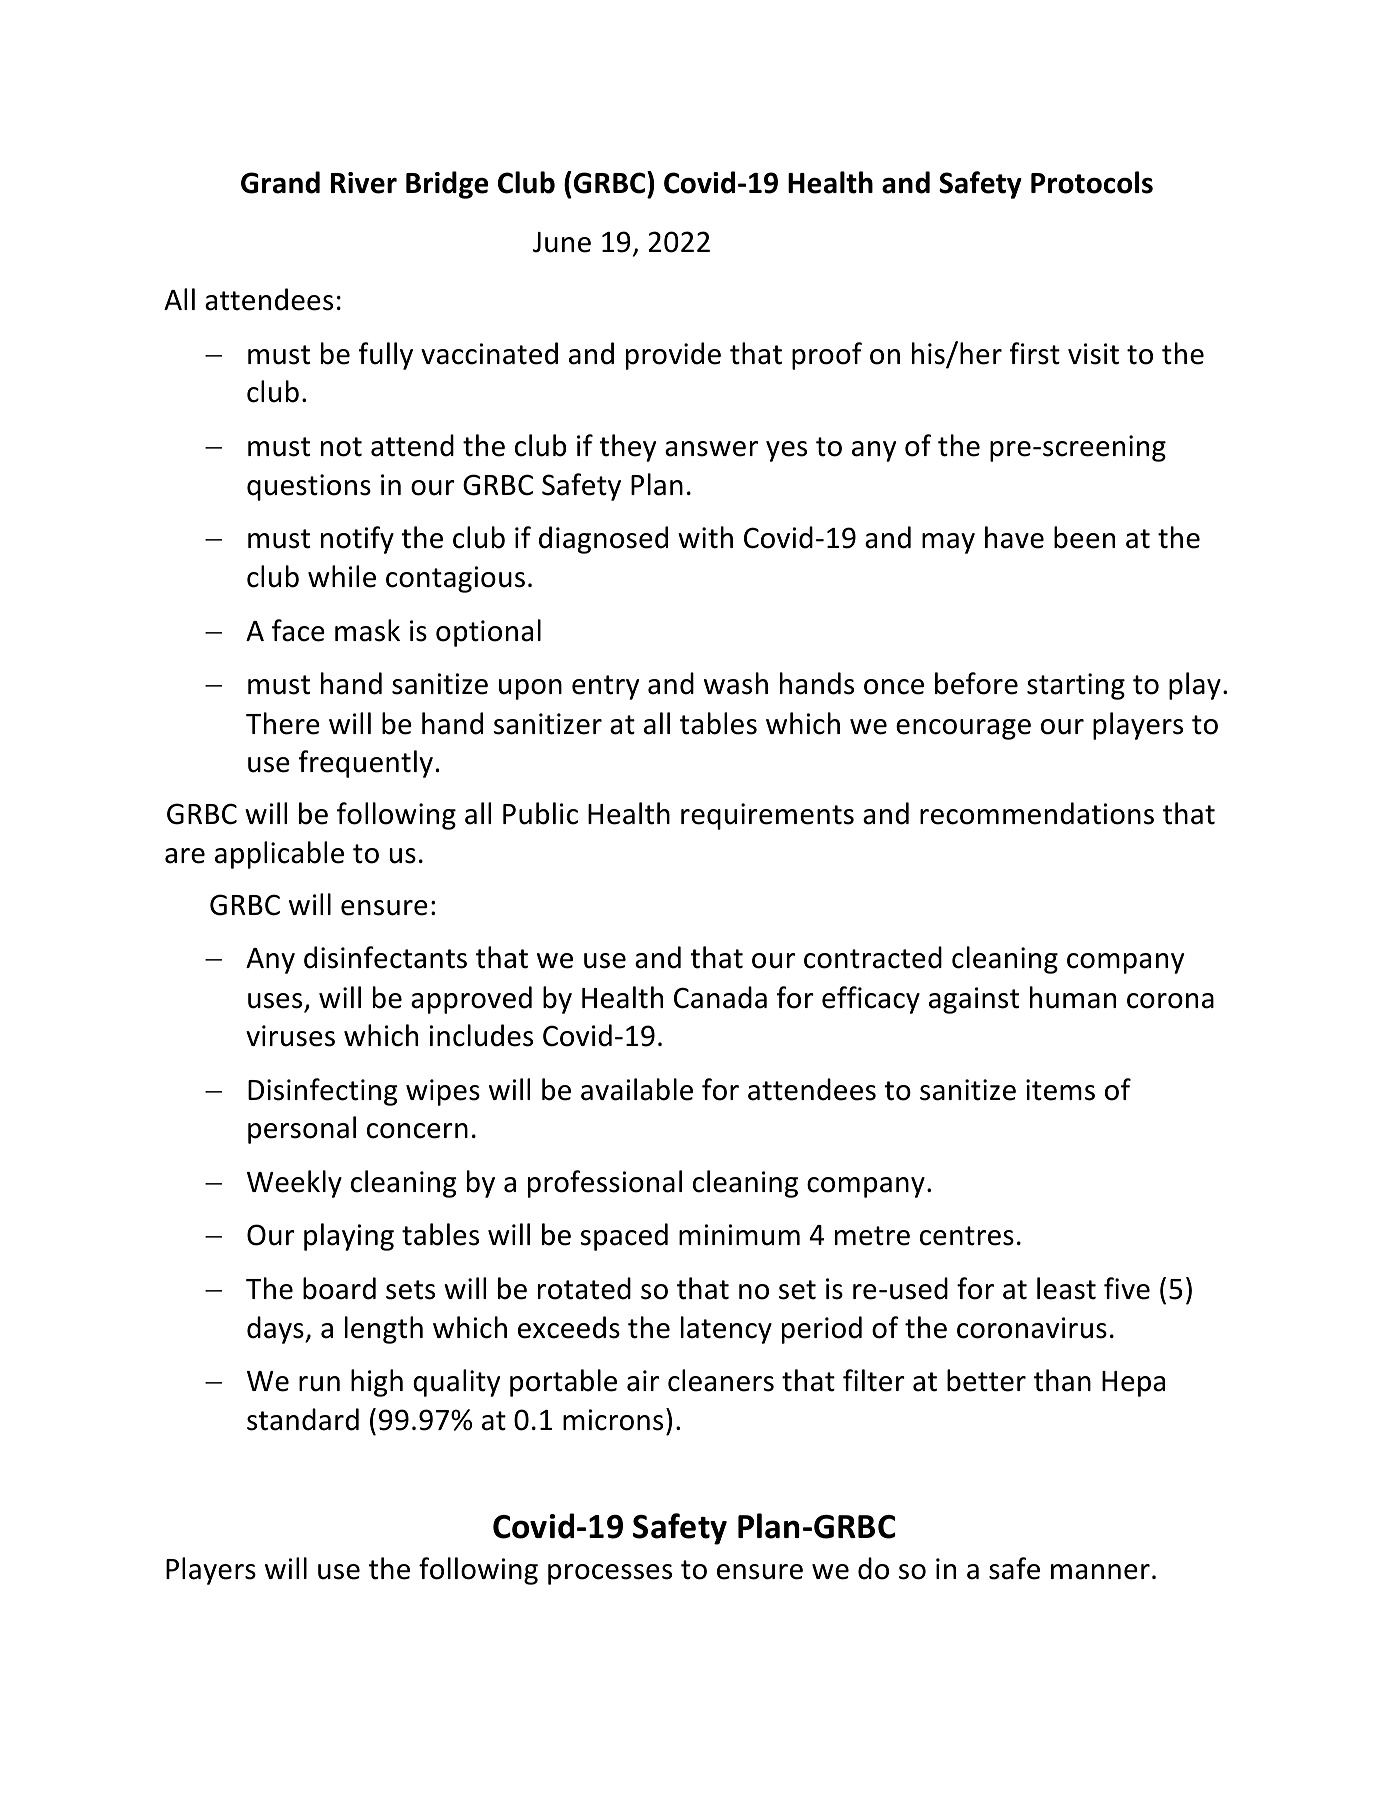  I want to click on June, so click(562, 242).
